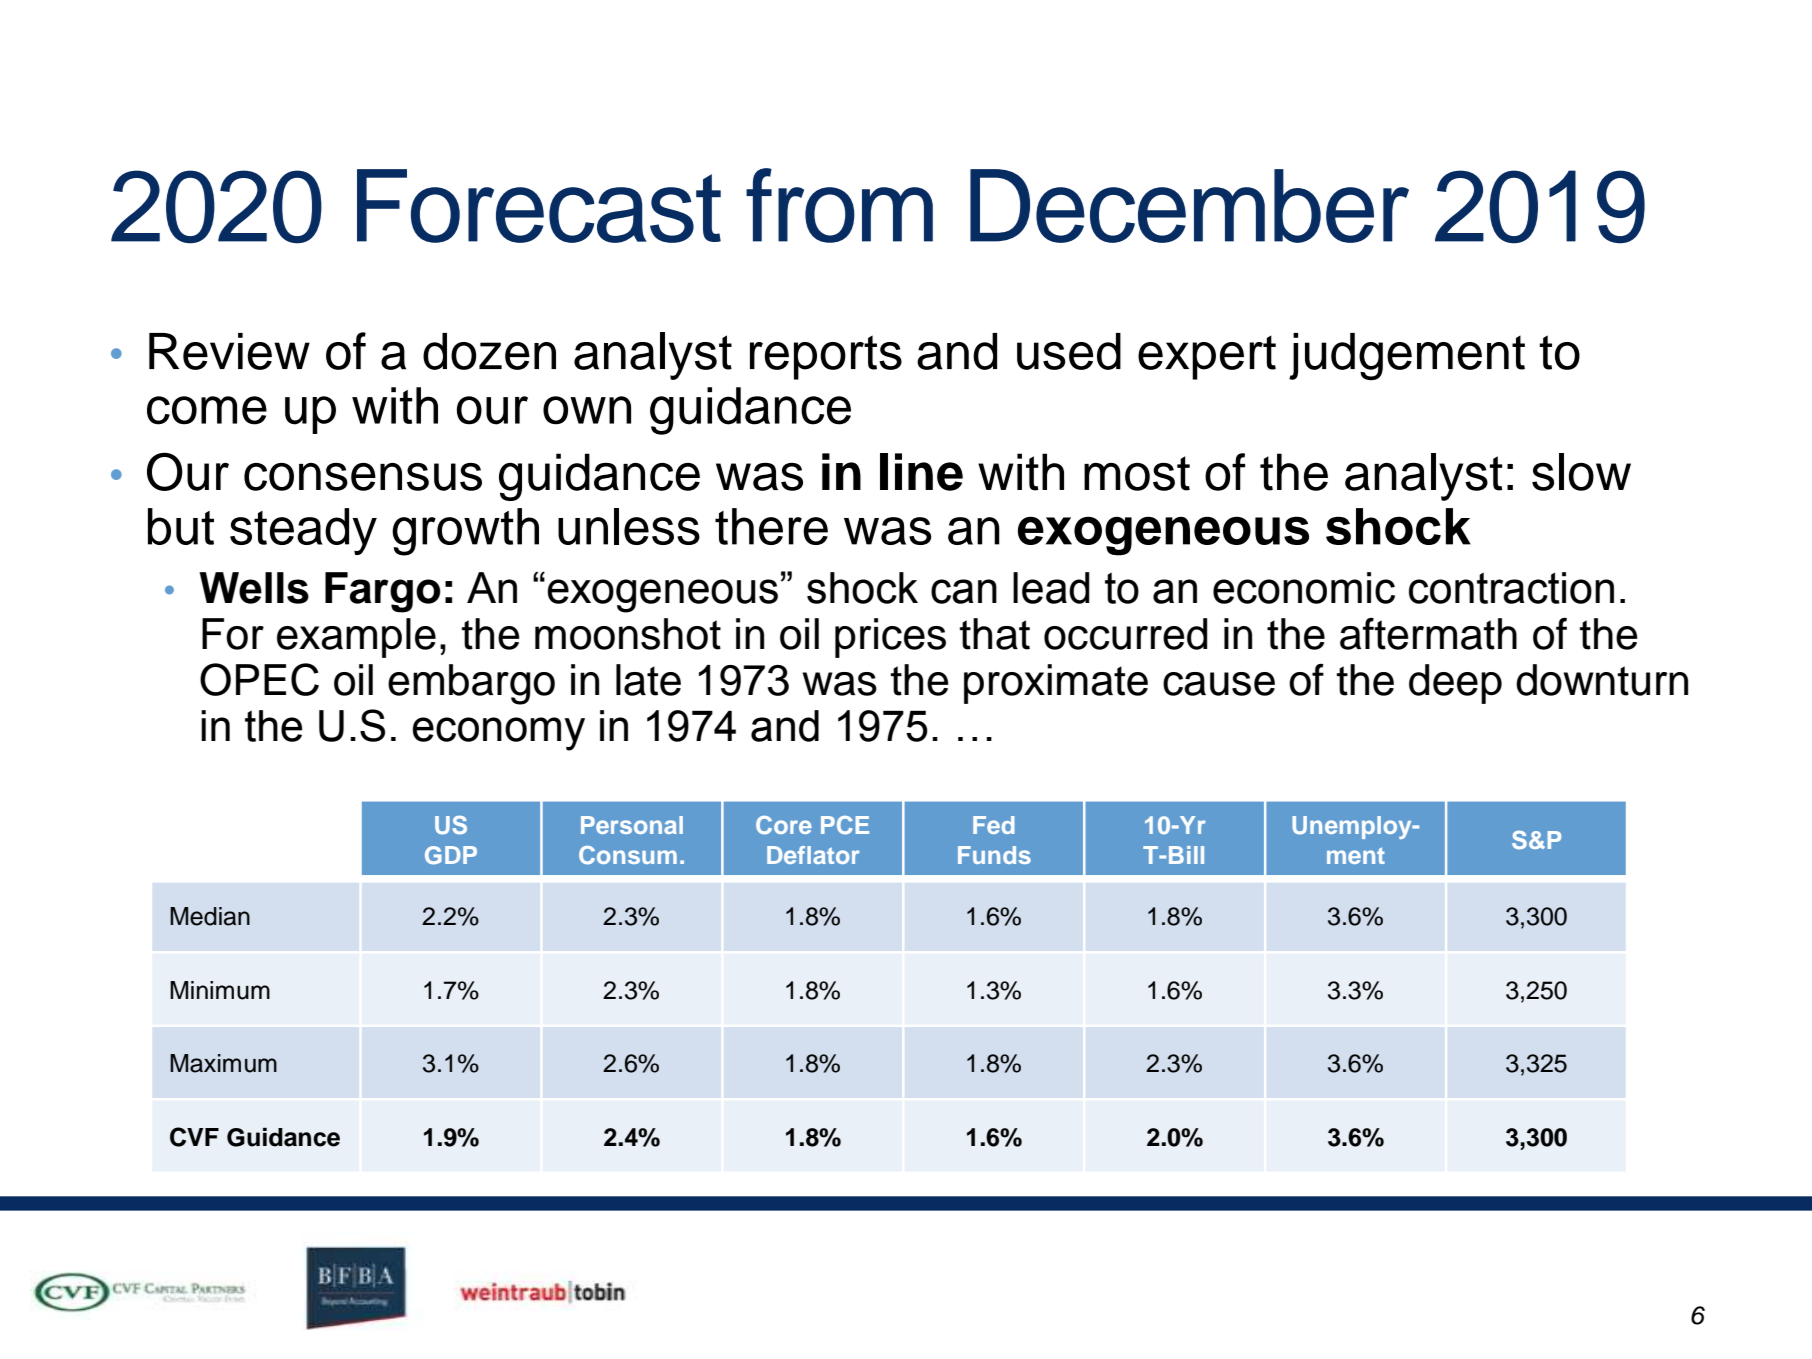 Image resolution: width=1812 pixels, height=1359 pixels. Describe the element at coordinates (1455, 684) in the screenshot. I see `deep` at that location.
